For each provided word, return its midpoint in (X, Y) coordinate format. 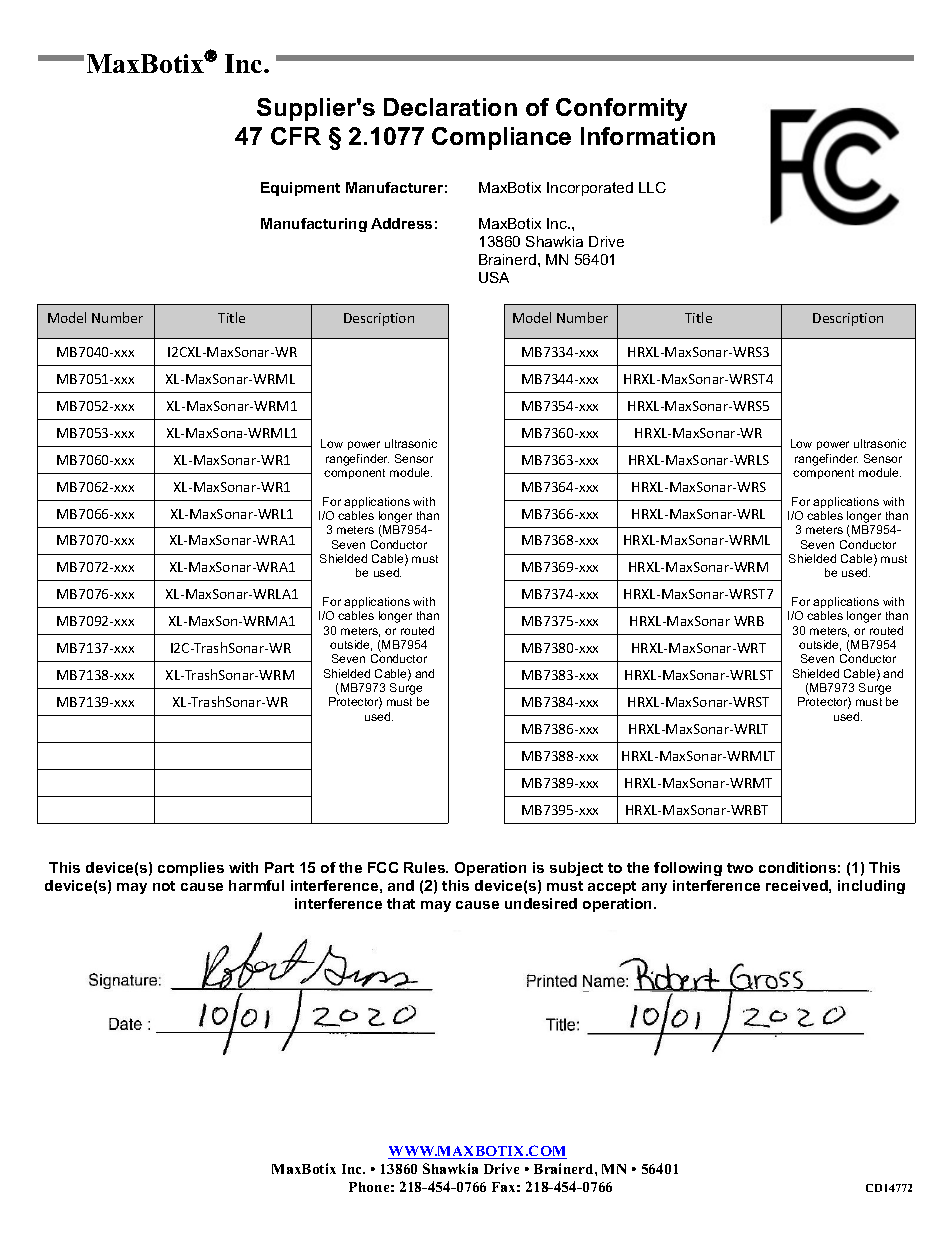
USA (494, 277)
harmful (256, 885)
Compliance (501, 138)
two (740, 868)
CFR (296, 136)
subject (576, 869)
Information (648, 136)
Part (279, 867)
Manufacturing (314, 225)
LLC (652, 187)
